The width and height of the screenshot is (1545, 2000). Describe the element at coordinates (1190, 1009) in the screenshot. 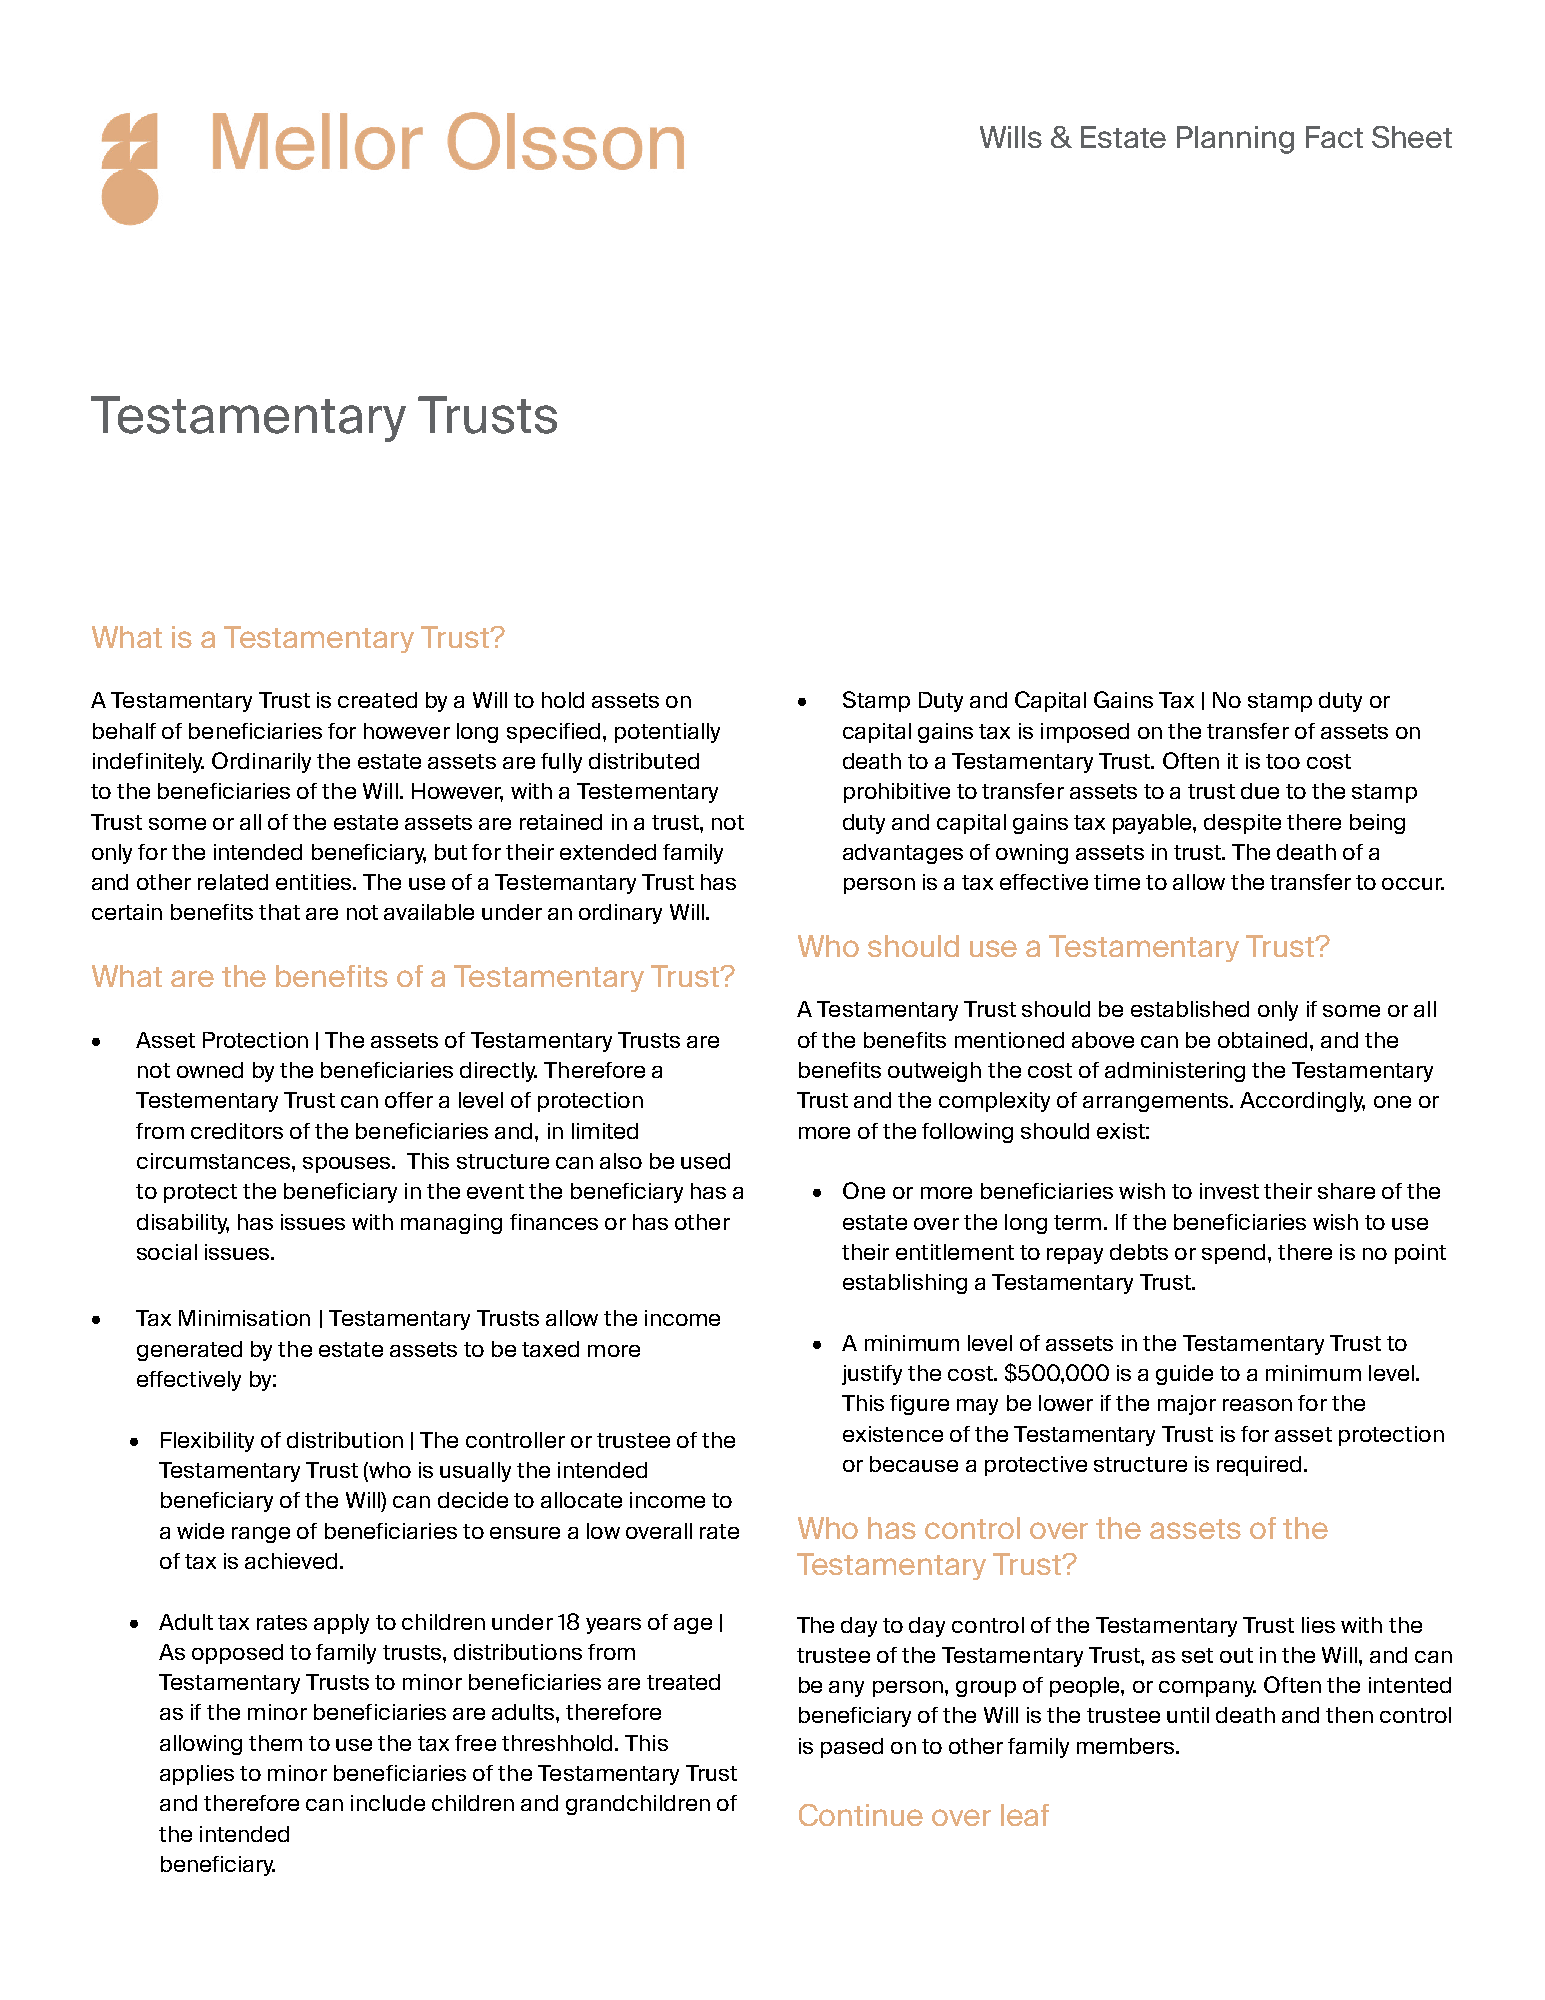

I see `established` at that location.
